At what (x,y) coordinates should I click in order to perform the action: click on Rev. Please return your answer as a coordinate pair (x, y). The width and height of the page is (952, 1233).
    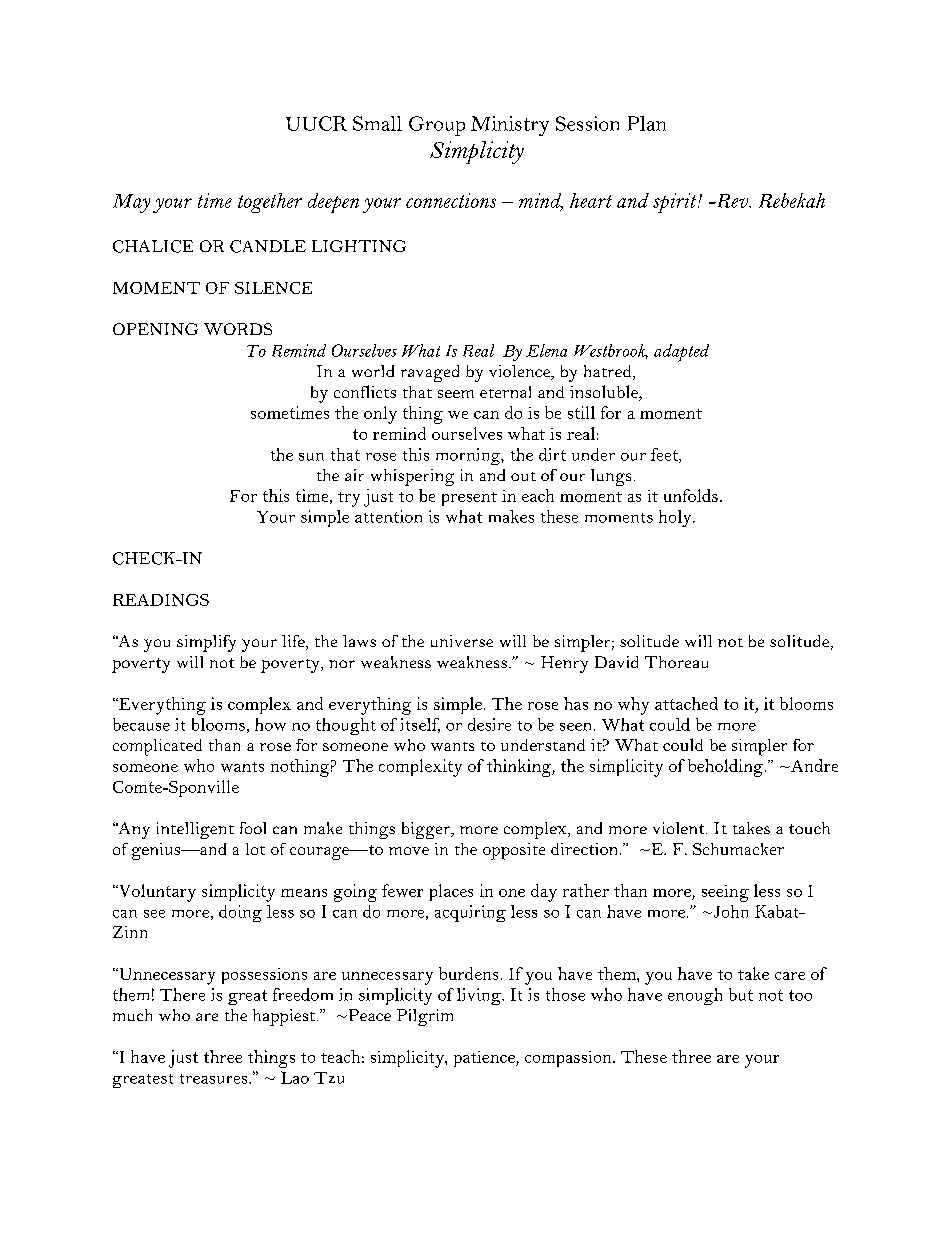
    Looking at the image, I should click on (732, 201).
